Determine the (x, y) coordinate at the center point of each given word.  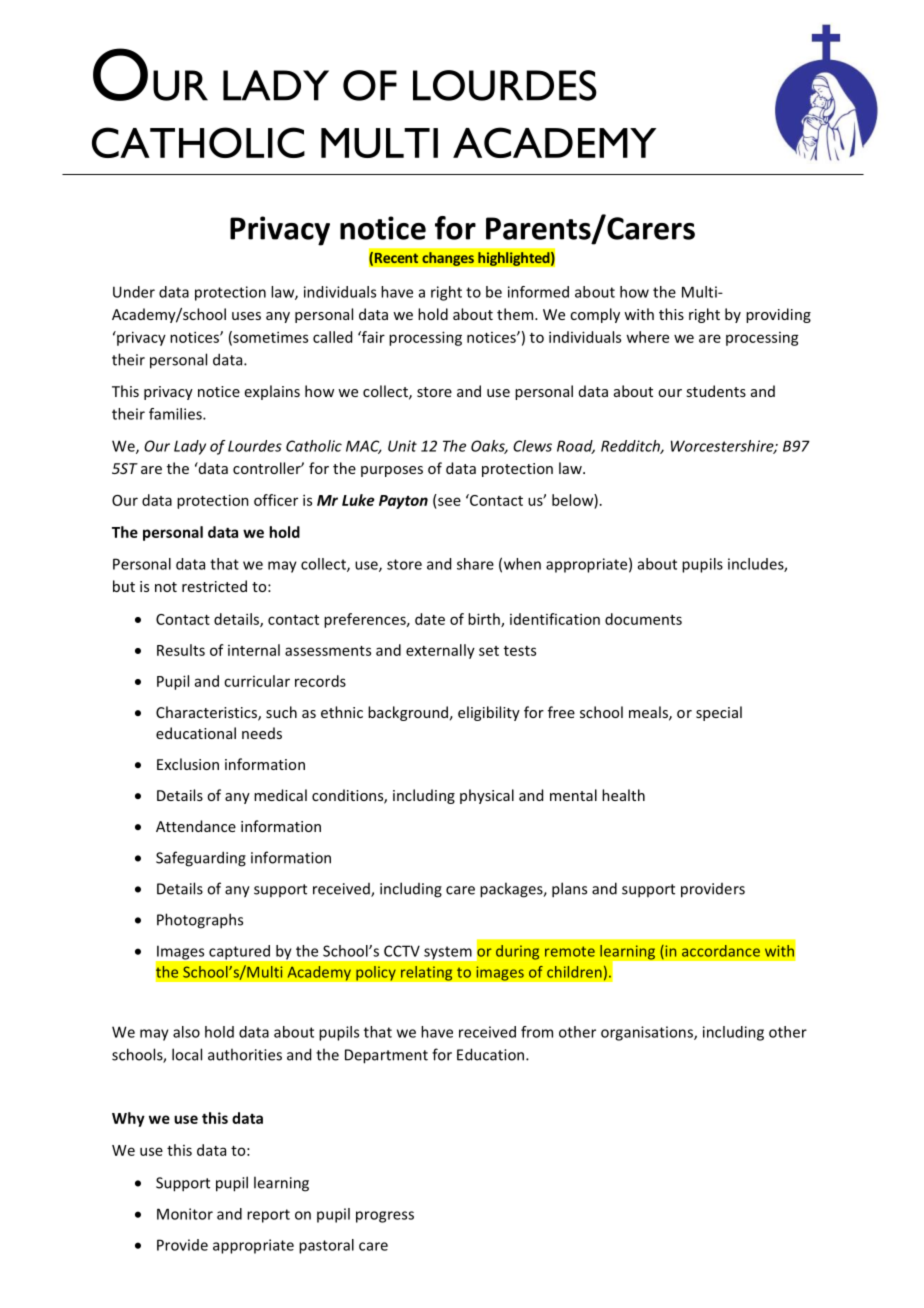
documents (643, 619)
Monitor (185, 1214)
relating (427, 973)
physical (487, 796)
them (516, 314)
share (475, 564)
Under (134, 292)
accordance (721, 951)
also (186, 1032)
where (647, 337)
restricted (214, 586)
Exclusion (188, 764)
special (719, 713)
